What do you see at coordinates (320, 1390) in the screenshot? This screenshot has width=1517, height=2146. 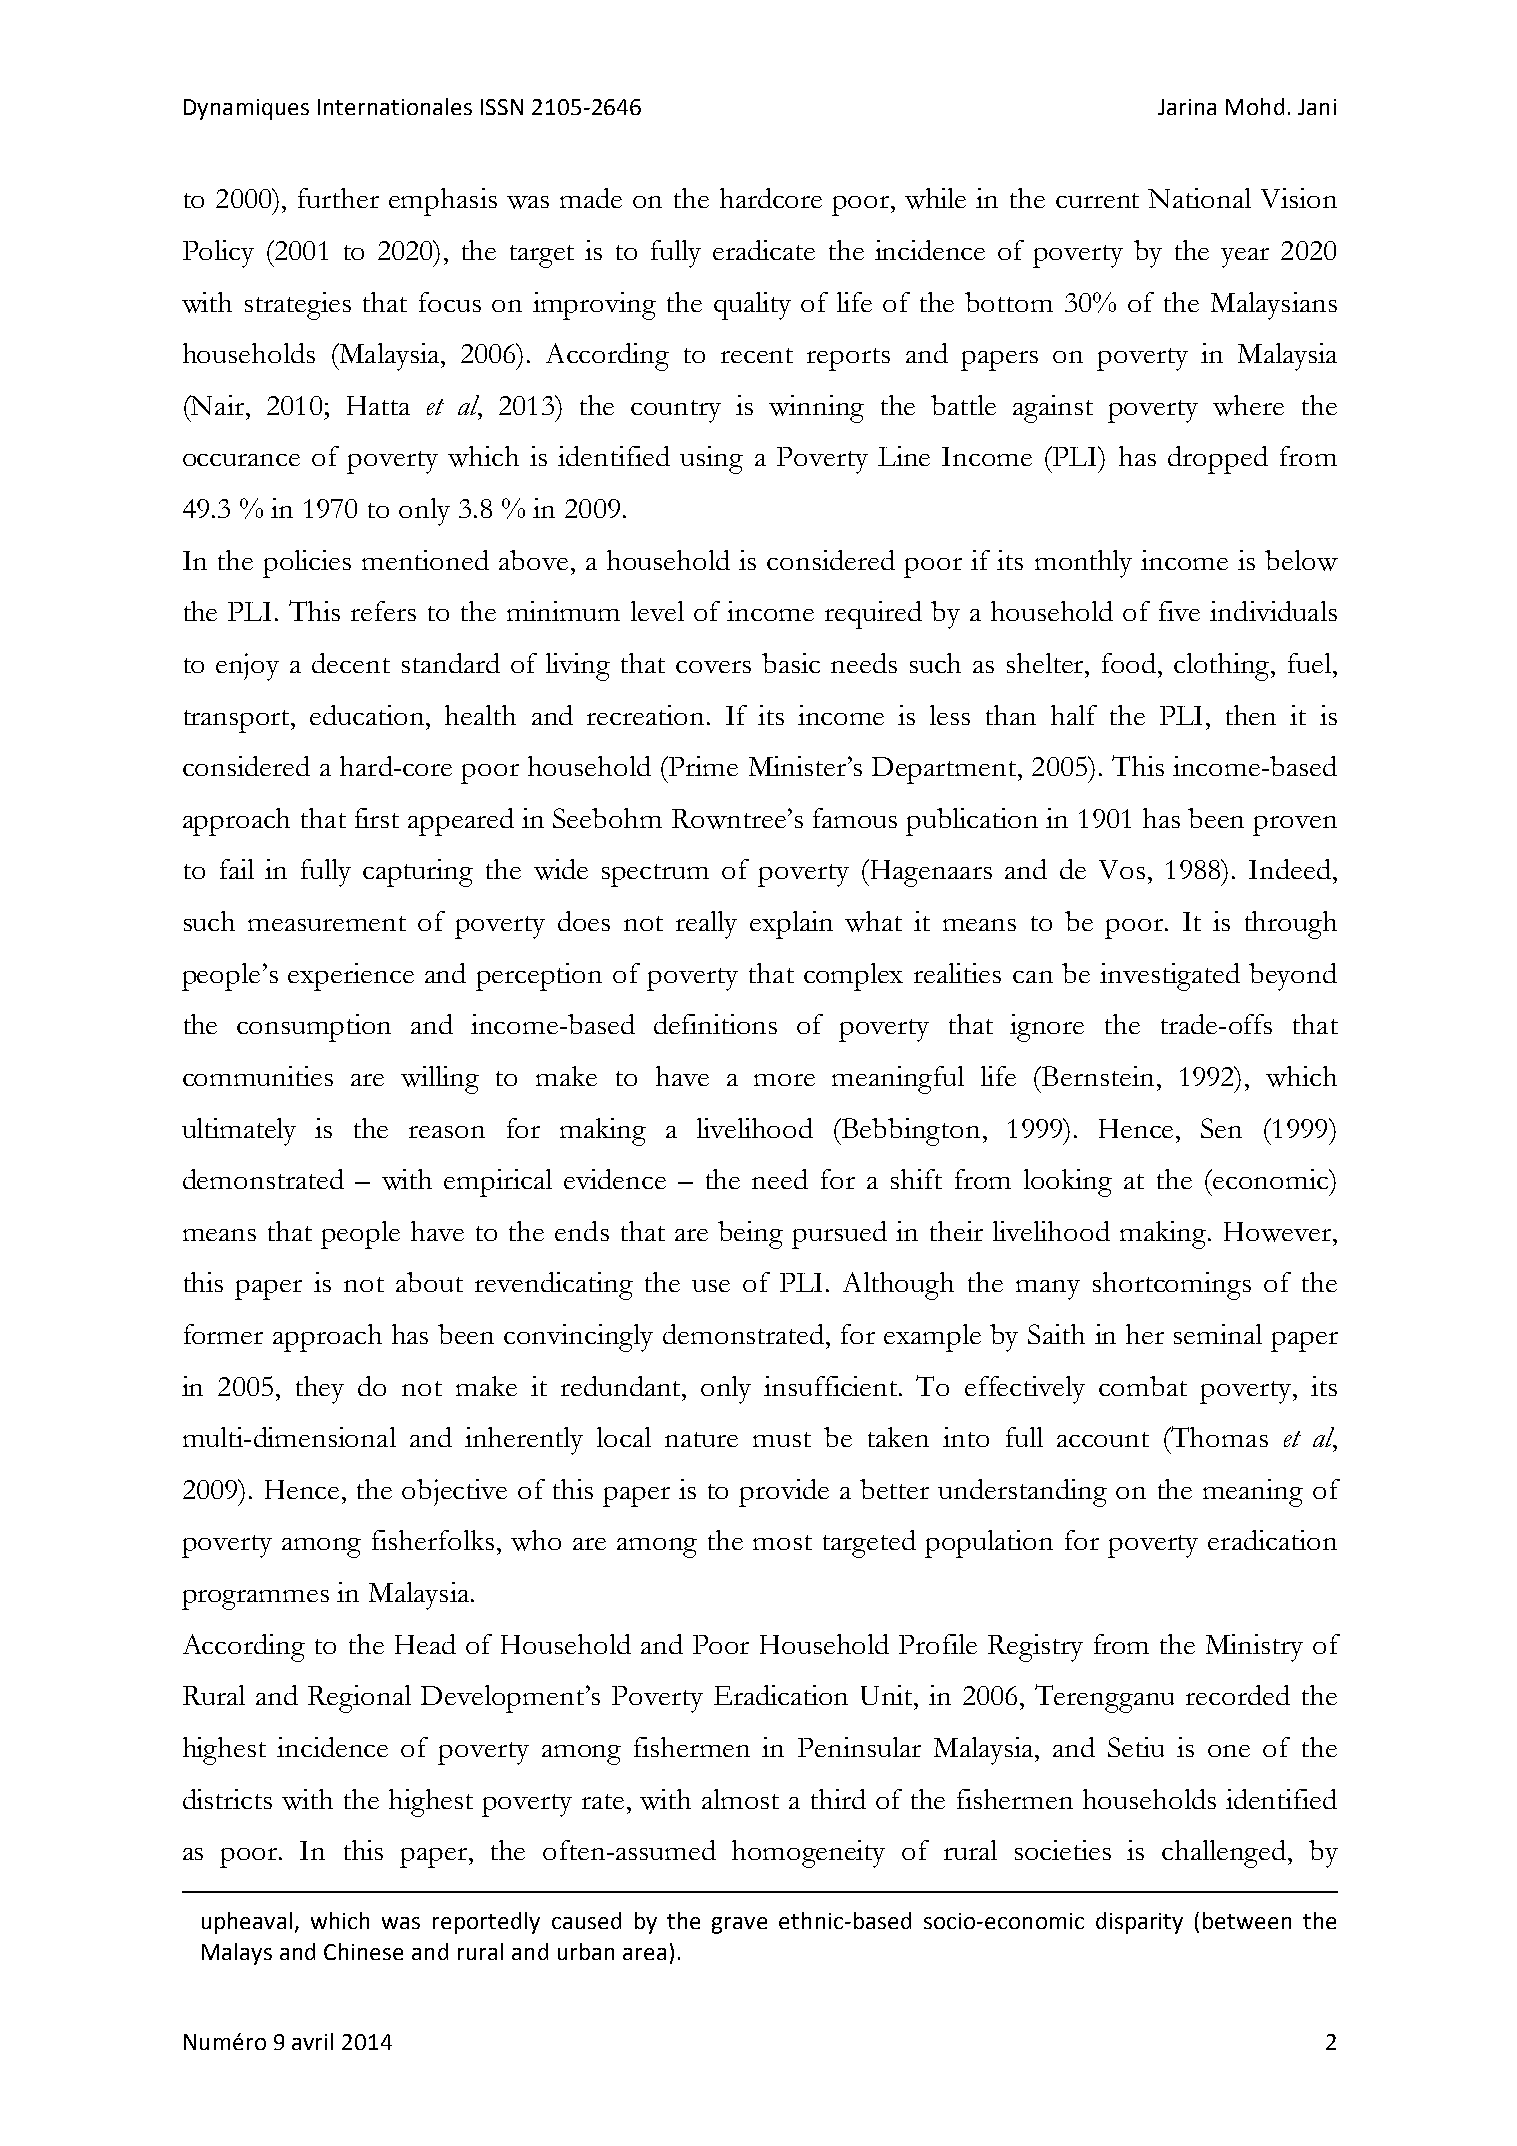 I see `they` at bounding box center [320, 1390].
